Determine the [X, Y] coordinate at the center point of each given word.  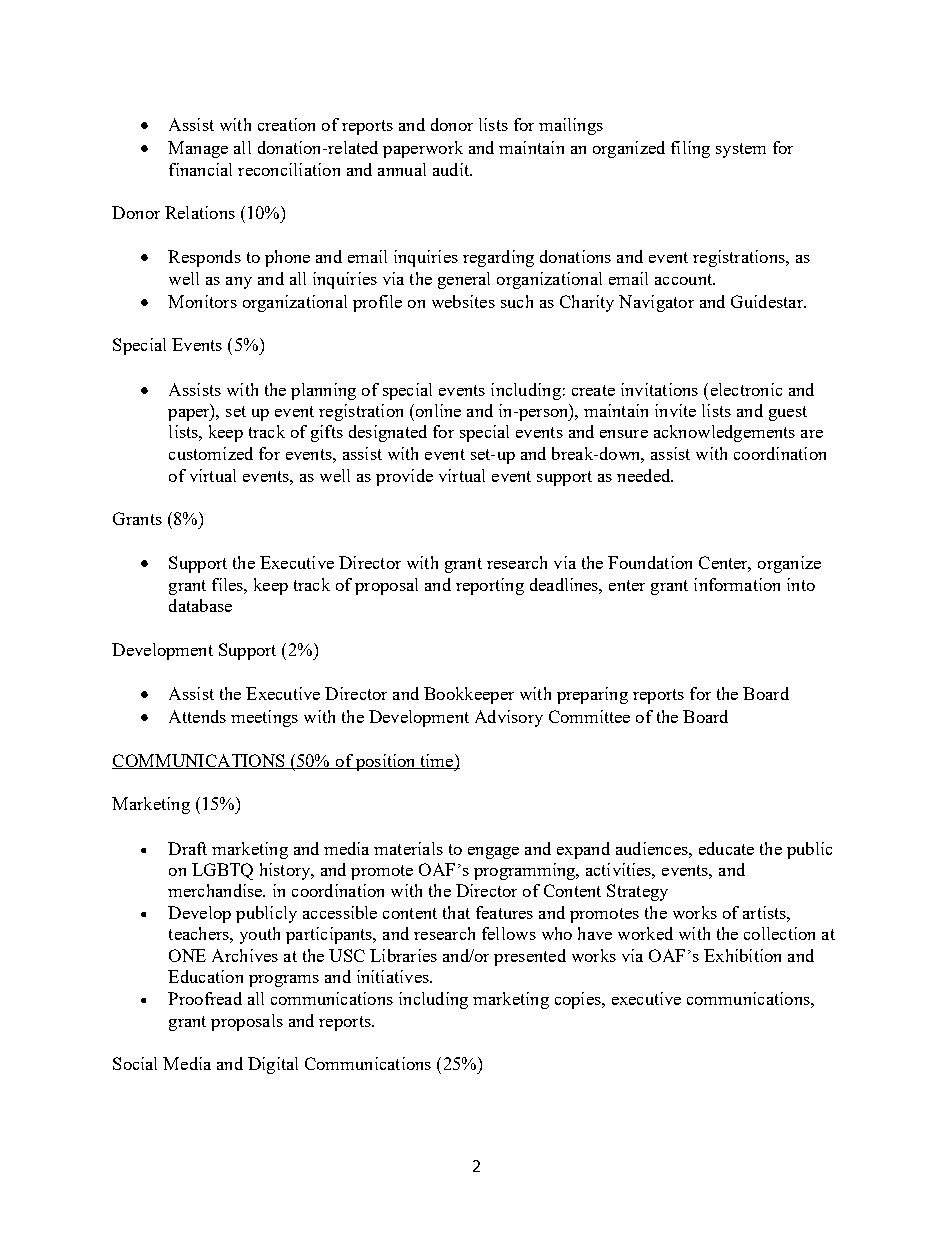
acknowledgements [724, 433]
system [741, 150]
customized [211, 453]
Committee [589, 716]
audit [452, 169]
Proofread [205, 998]
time [437, 761]
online [437, 410]
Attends [197, 716]
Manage [198, 149]
